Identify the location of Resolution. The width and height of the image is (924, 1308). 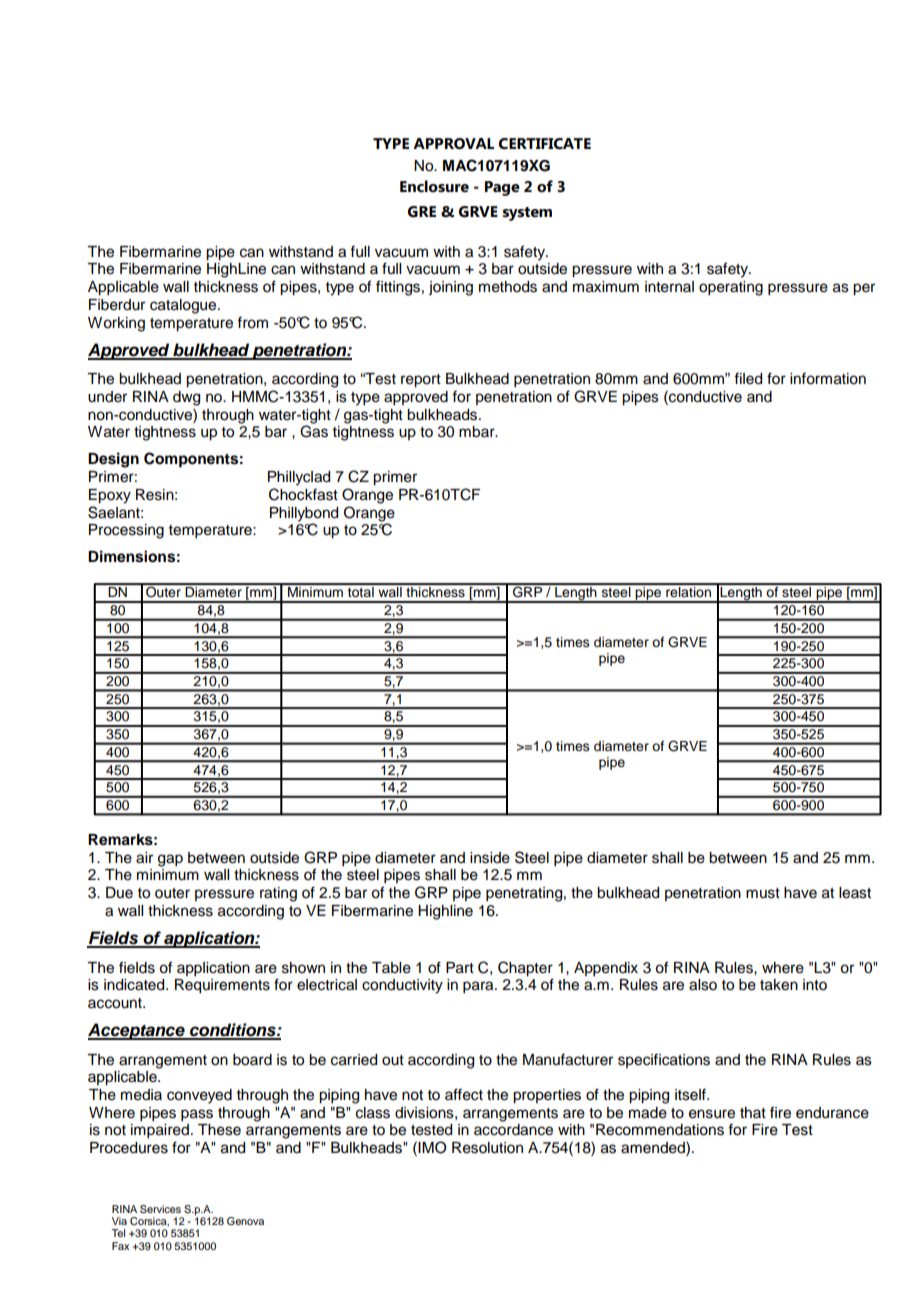
(487, 1148).
